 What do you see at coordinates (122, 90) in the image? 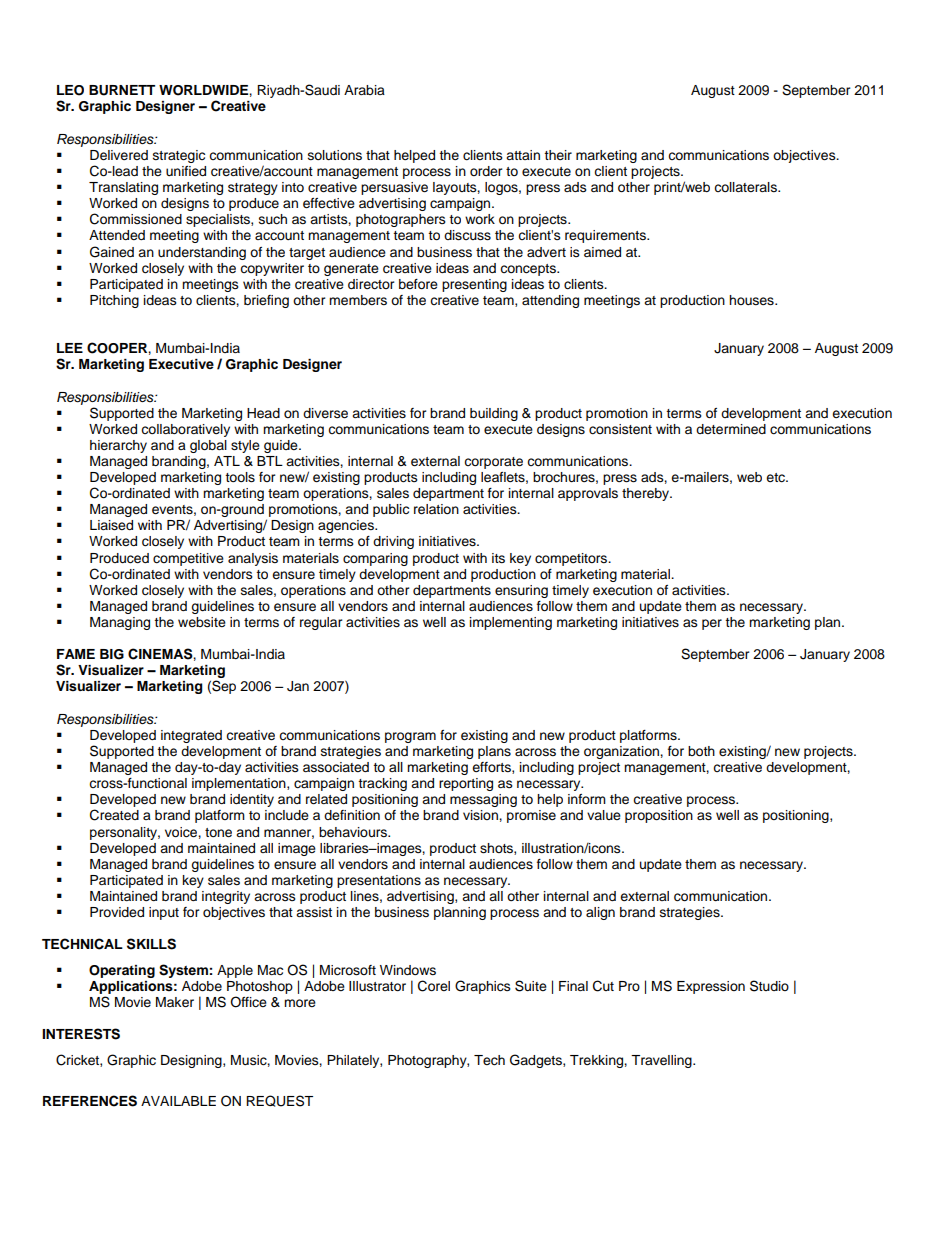
I see `BURNETT` at bounding box center [122, 90].
